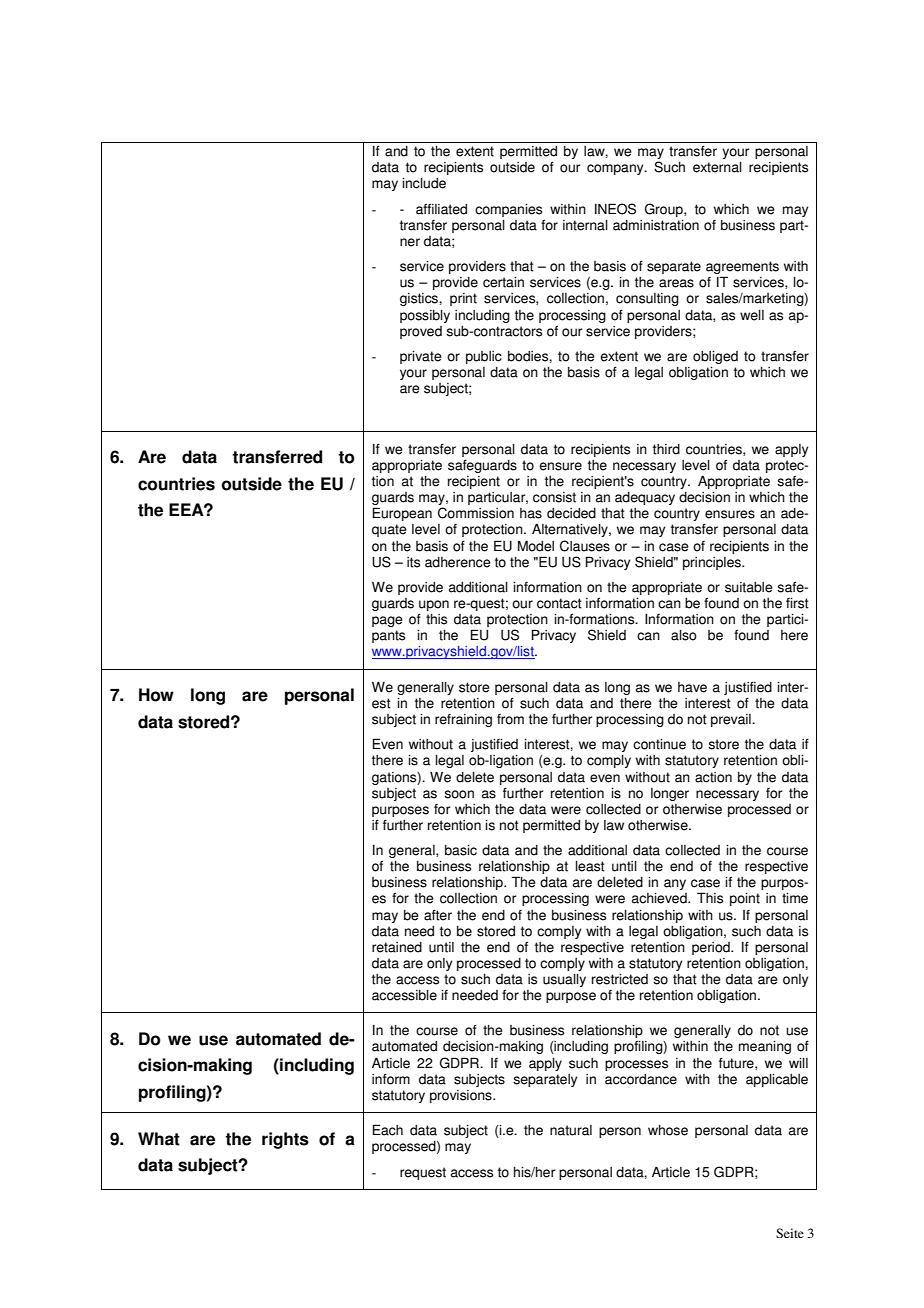 The image size is (924, 1308). What do you see at coordinates (476, 513) in the page?
I see `Commission` at bounding box center [476, 513].
